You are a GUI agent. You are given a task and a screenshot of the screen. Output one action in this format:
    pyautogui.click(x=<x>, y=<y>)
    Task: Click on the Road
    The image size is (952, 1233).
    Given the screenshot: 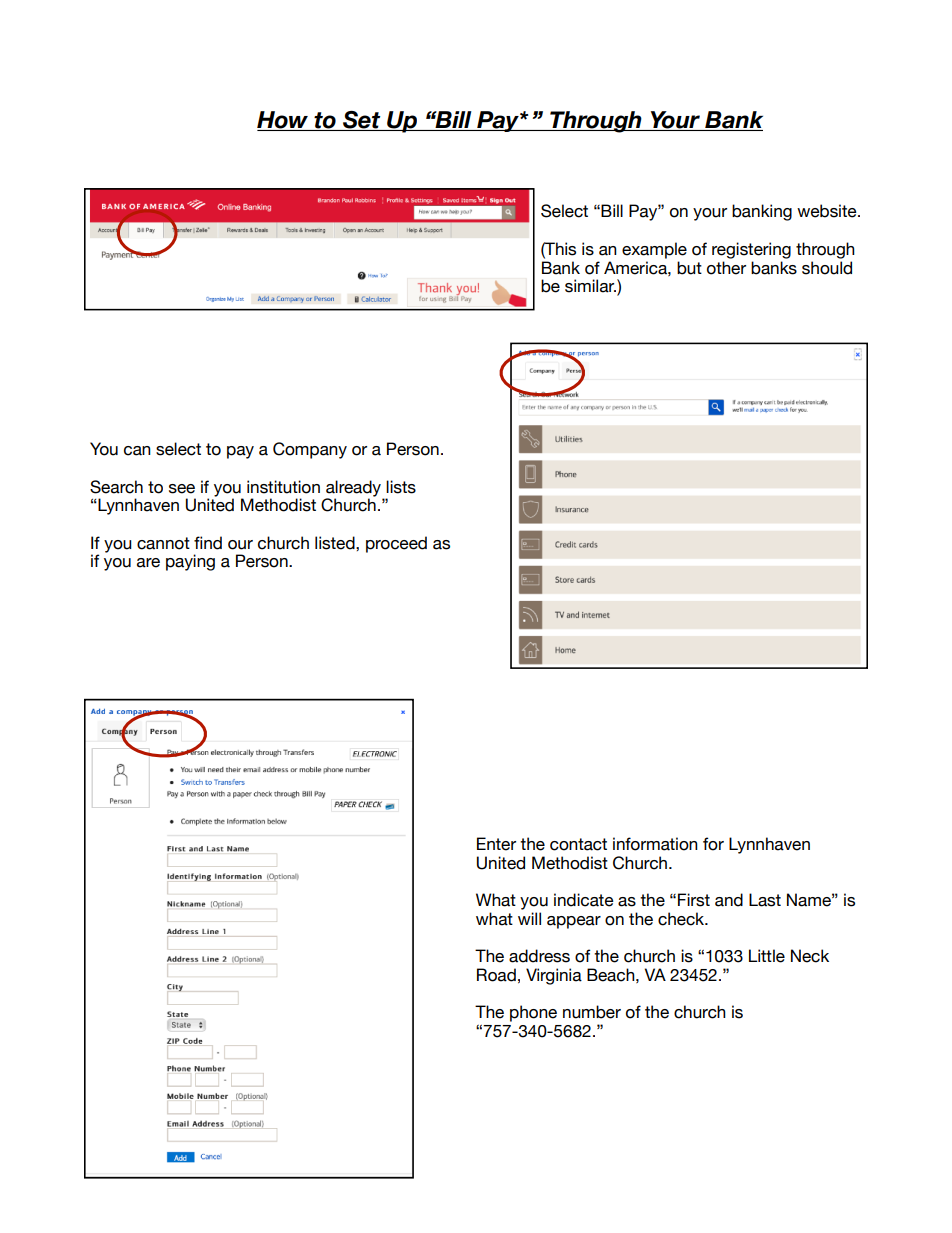 What is the action you would take?
    pyautogui.click(x=496, y=975)
